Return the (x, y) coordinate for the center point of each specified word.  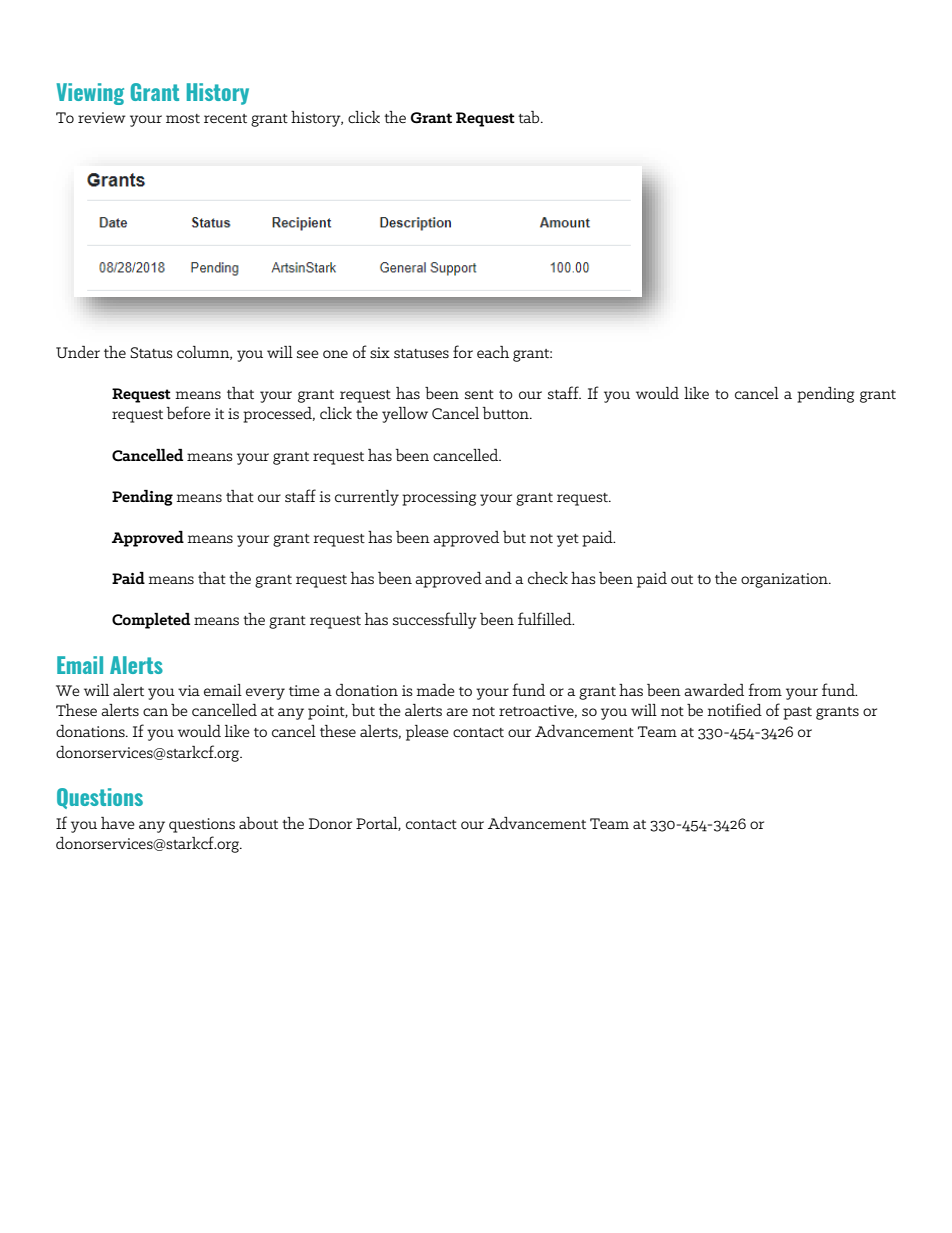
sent (479, 394)
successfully (435, 620)
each (493, 352)
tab (530, 117)
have (118, 823)
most (183, 118)
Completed (151, 621)
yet (568, 540)
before (189, 412)
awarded (714, 690)
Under (78, 352)
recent (225, 118)
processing (439, 498)
